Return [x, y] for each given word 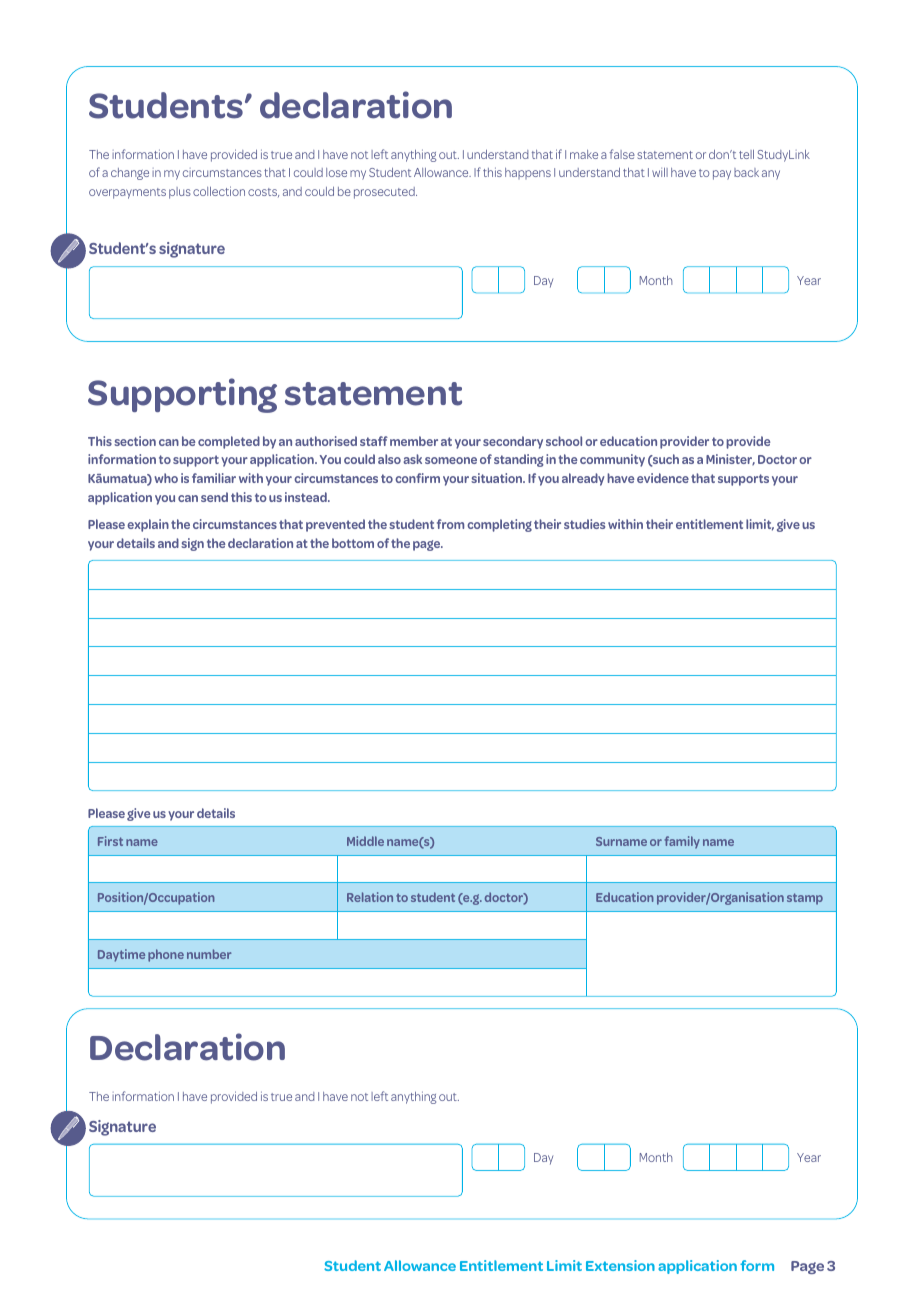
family [682, 842]
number [209, 954]
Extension [620, 1265]
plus [180, 193]
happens [528, 173]
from [450, 524]
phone [166, 955]
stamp [805, 899]
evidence [663, 478]
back [746, 172]
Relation [370, 897]
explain [148, 525]
